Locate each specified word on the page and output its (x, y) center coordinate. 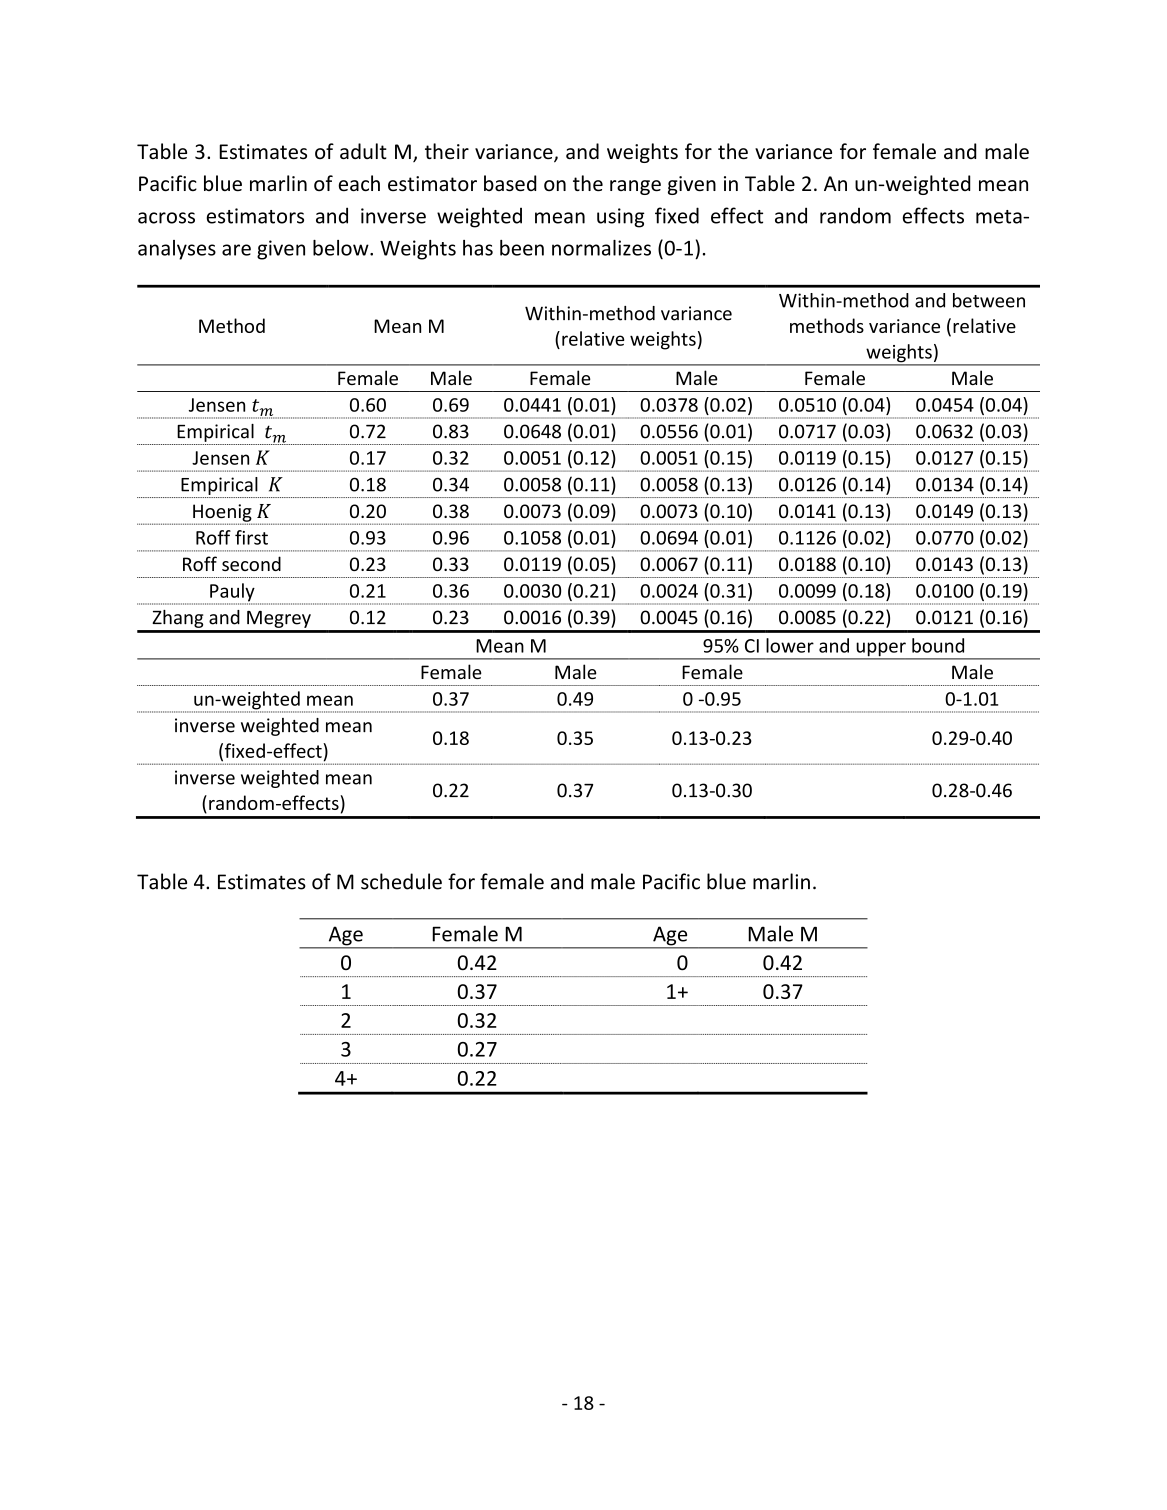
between (989, 300)
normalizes (601, 248)
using (621, 218)
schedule (401, 881)
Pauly (233, 593)
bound (938, 645)
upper (881, 650)
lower (790, 645)
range (635, 187)
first (251, 537)
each (359, 183)
